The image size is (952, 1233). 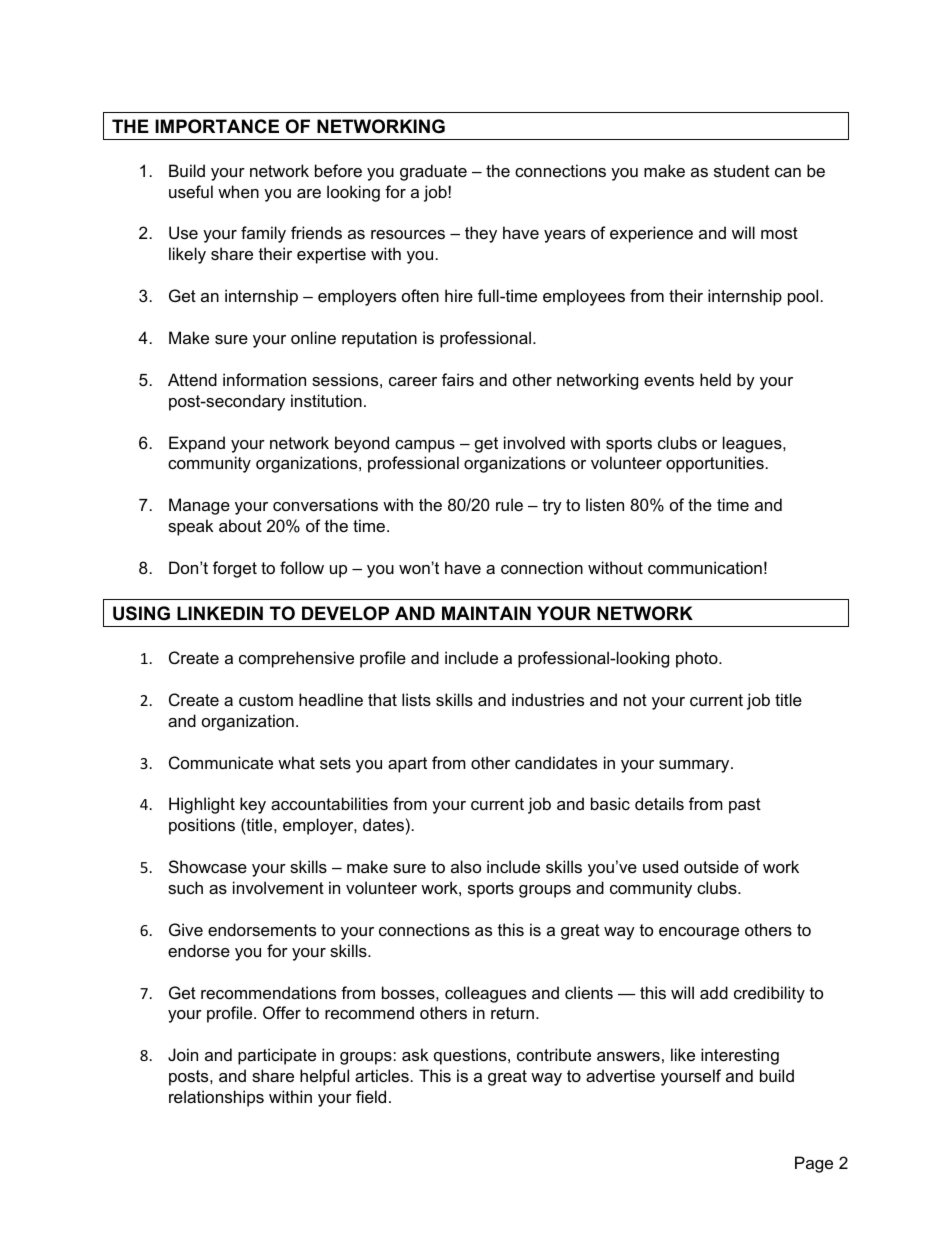 I want to click on MAINTAIN, so click(x=486, y=613).
